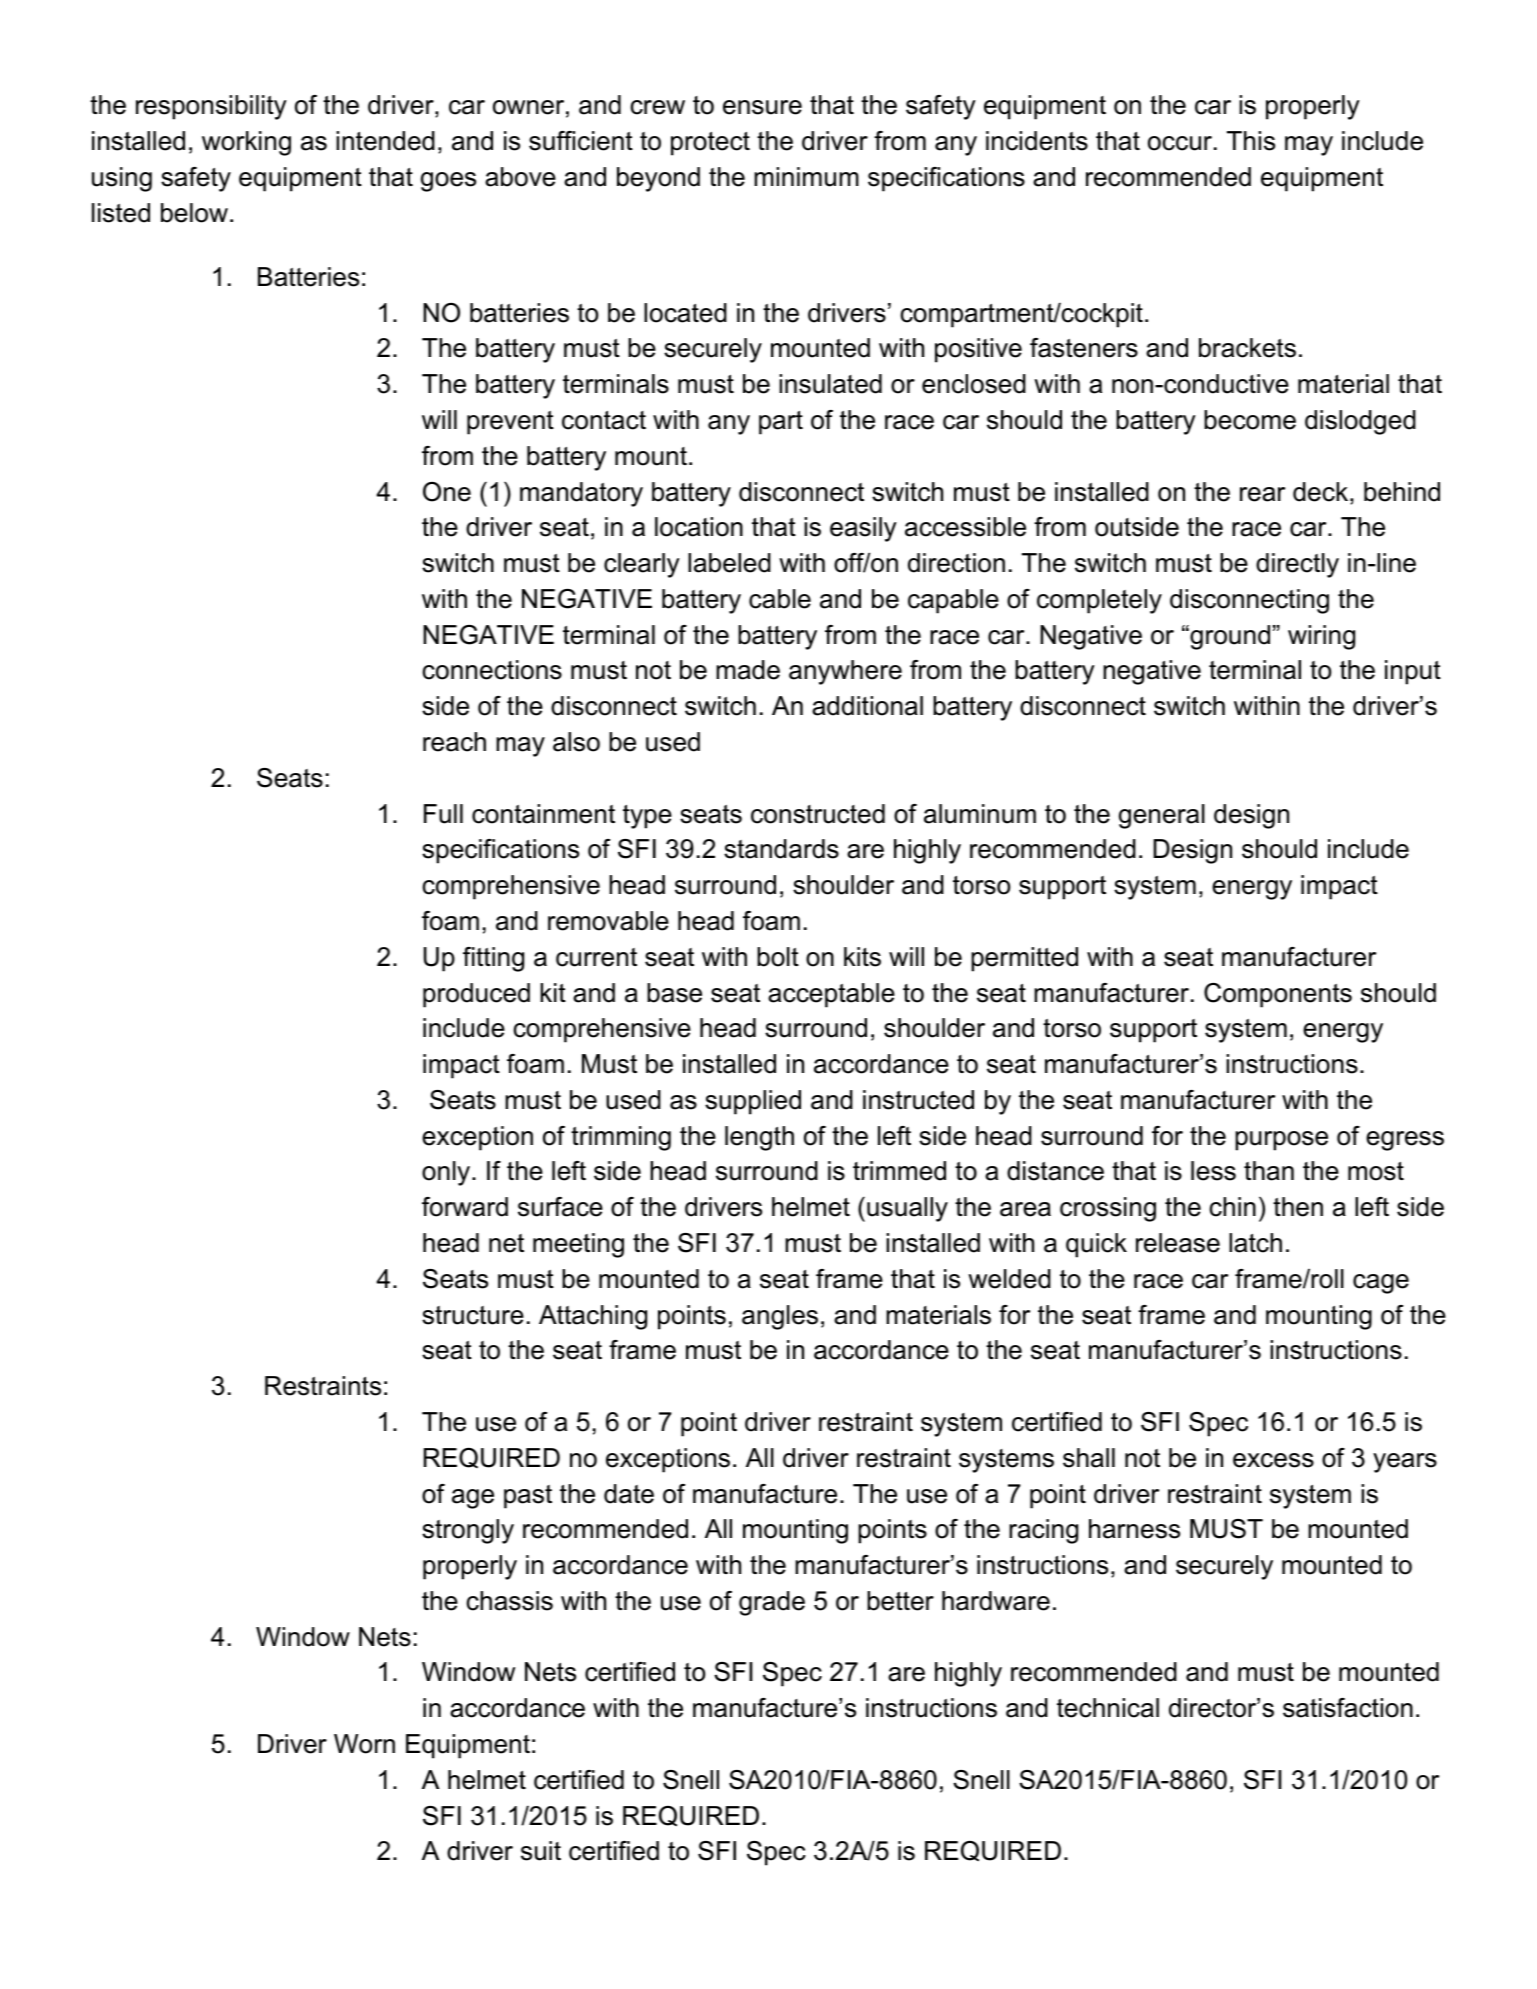 The image size is (1537, 1989). I want to click on angles, so click(780, 1317).
